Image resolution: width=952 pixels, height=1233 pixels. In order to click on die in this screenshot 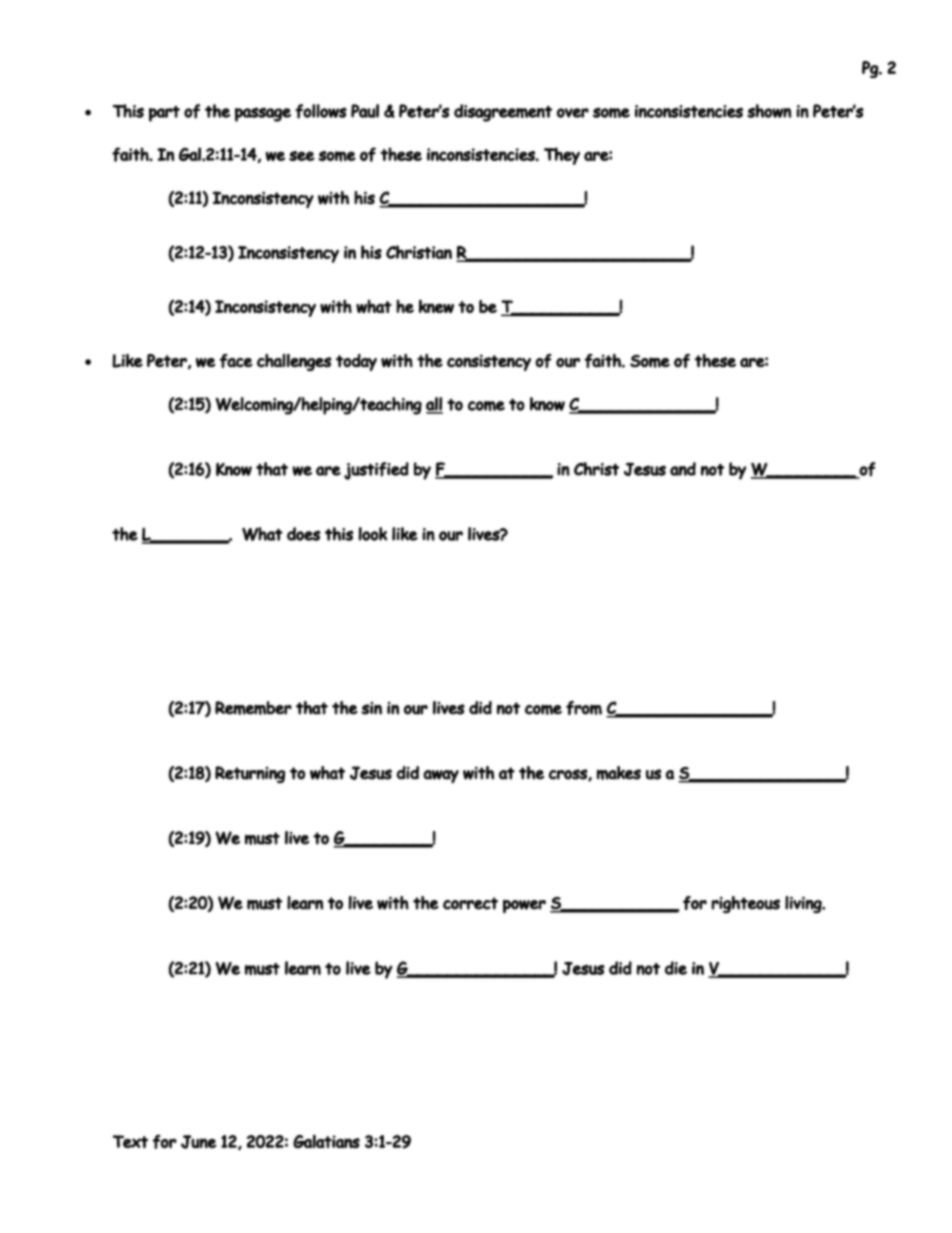, I will do `click(676, 968)`.
